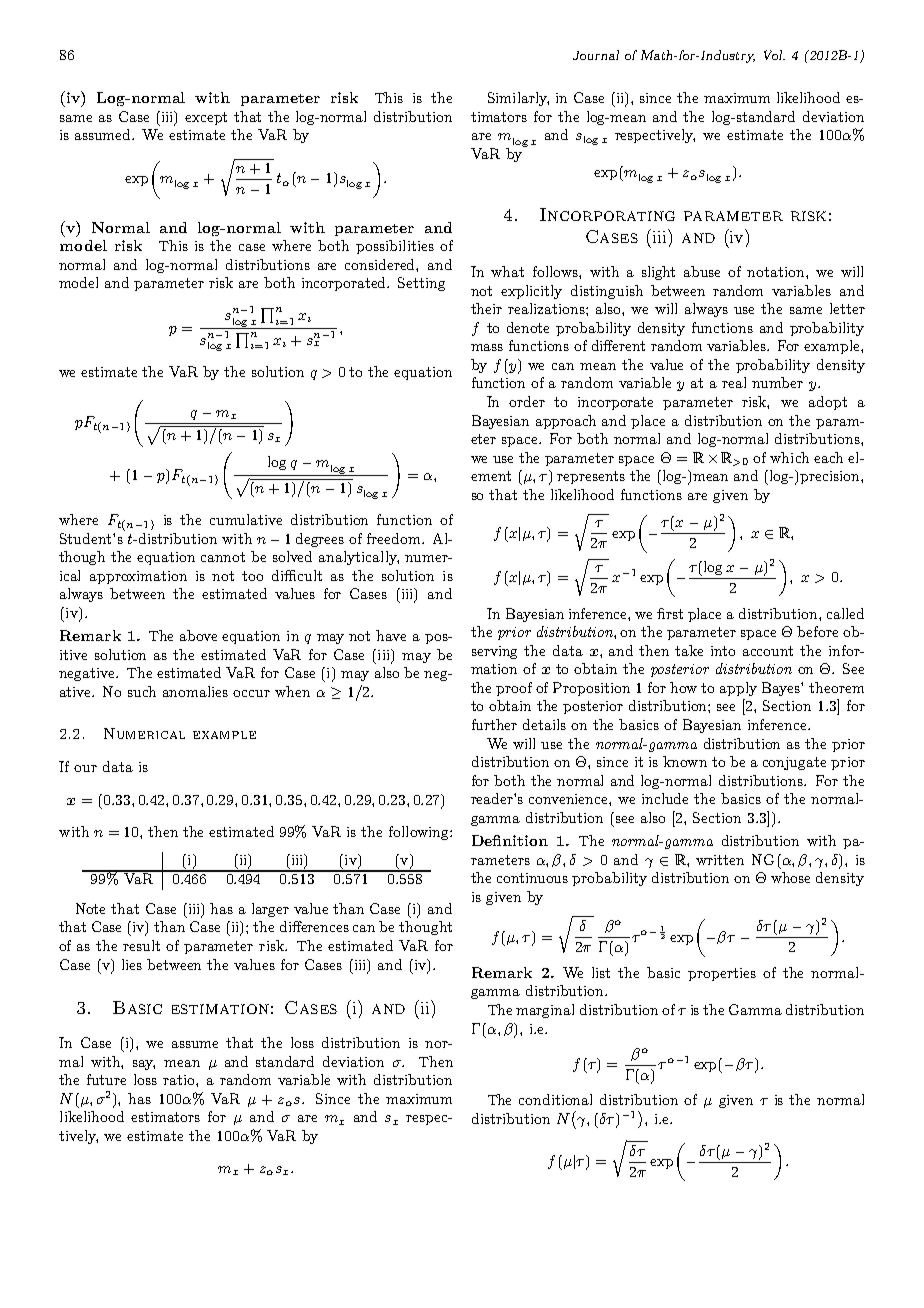 This page has height=1308, width=924. I want to click on order, so click(527, 401).
